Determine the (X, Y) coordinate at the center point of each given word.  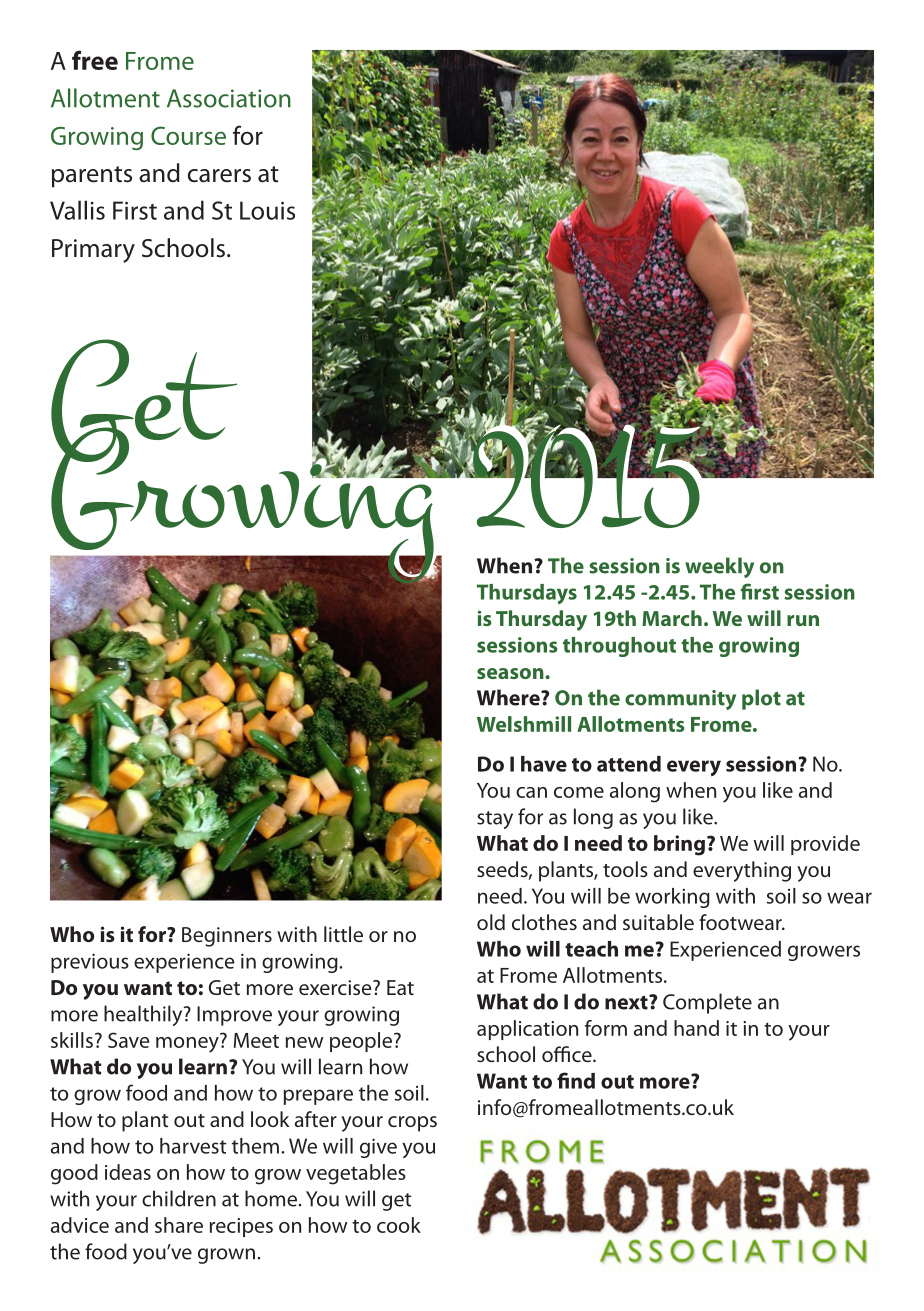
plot (761, 699)
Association (229, 98)
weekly (719, 567)
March (672, 618)
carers (219, 176)
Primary (93, 251)
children (179, 1198)
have (544, 764)
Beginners (227, 937)
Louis (267, 210)
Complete (707, 1003)
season (511, 673)
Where (509, 697)
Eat (400, 987)
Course (188, 135)
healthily (144, 1015)
